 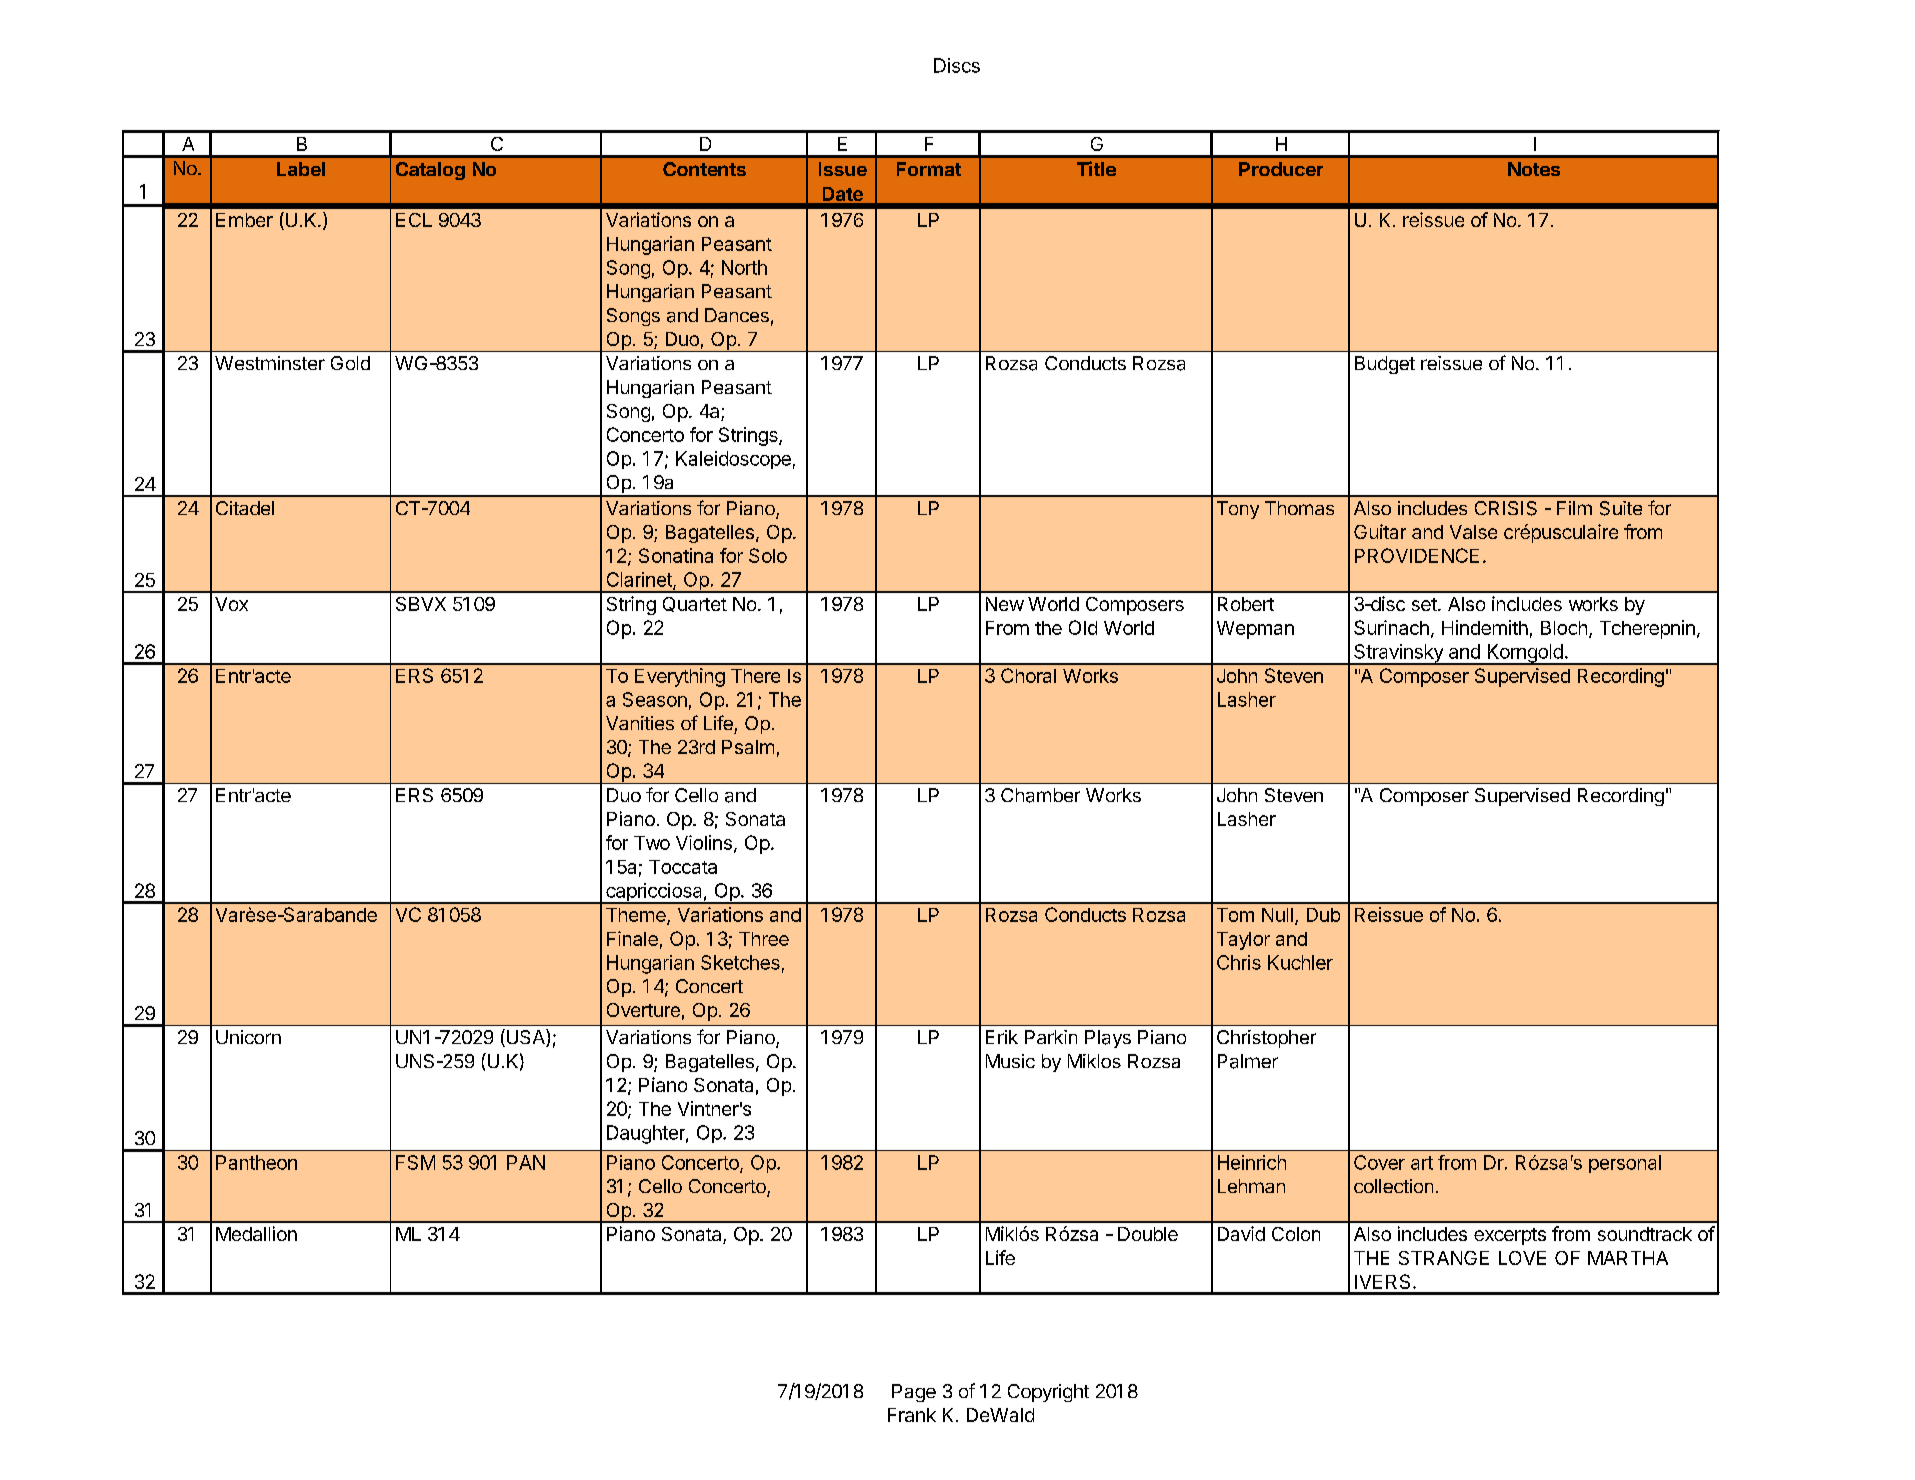 I want to click on CRISIS, so click(x=1506, y=508).
